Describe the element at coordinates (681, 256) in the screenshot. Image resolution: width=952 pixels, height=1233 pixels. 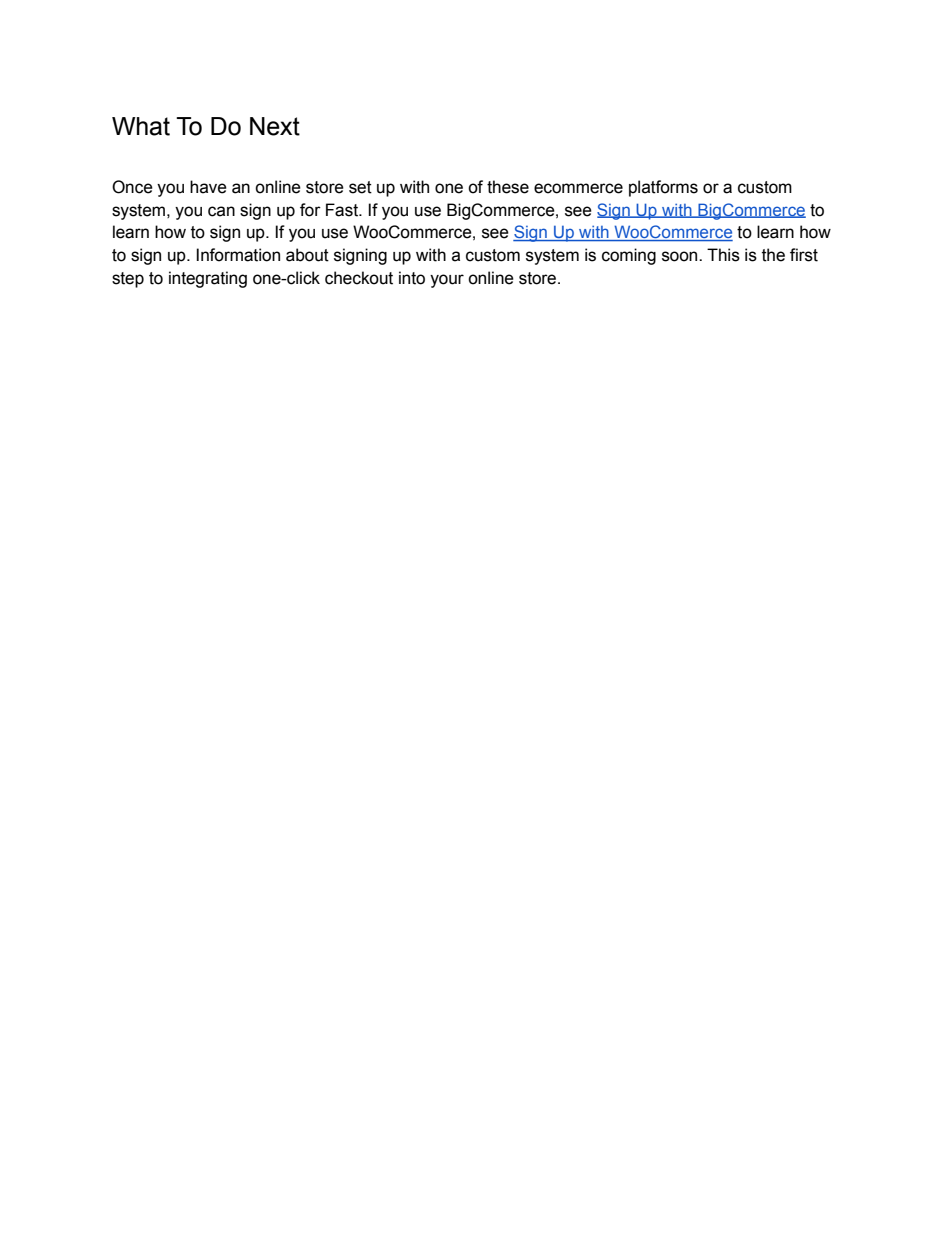
I see `soon` at that location.
